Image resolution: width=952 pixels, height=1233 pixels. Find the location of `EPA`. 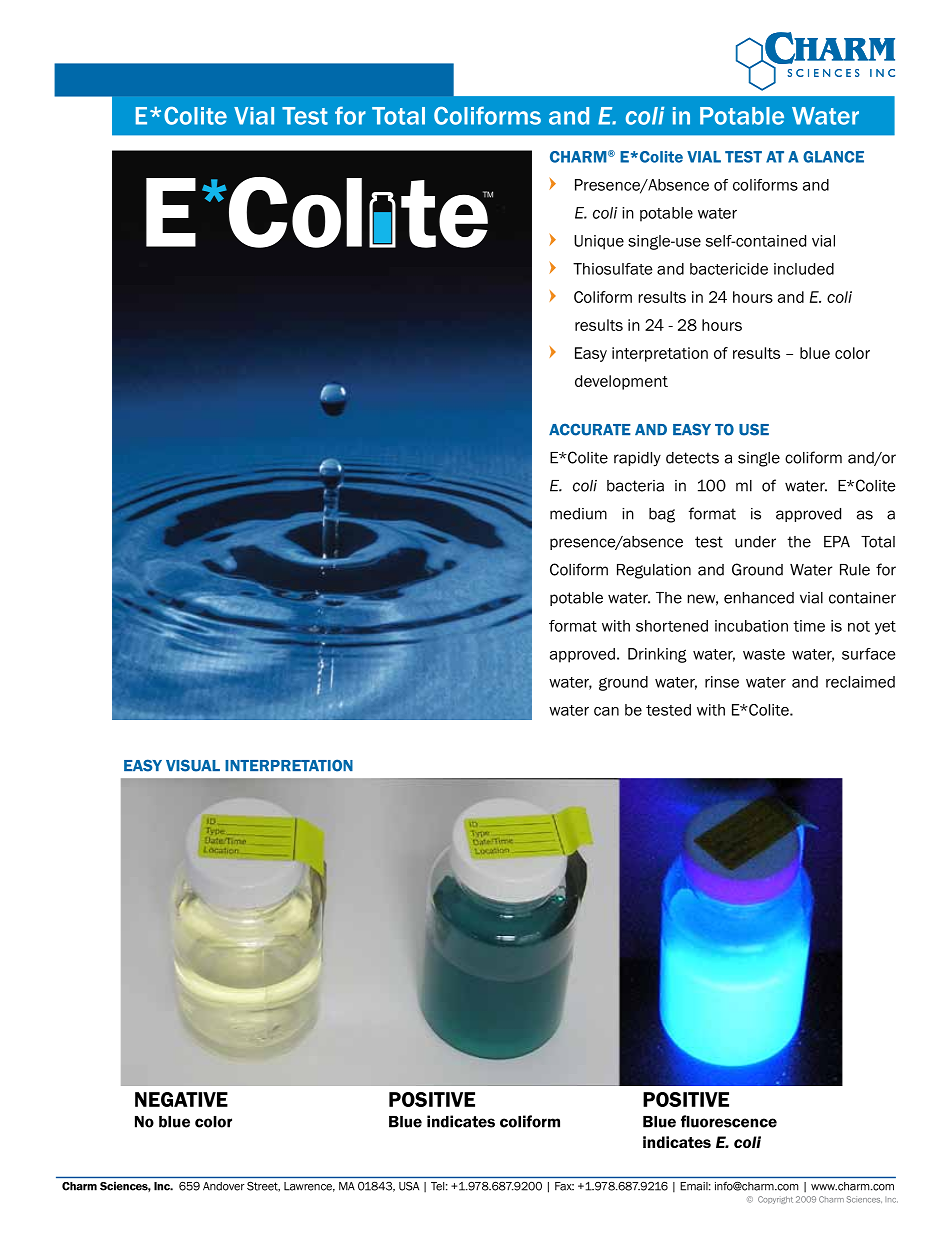

EPA is located at coordinates (837, 542).
